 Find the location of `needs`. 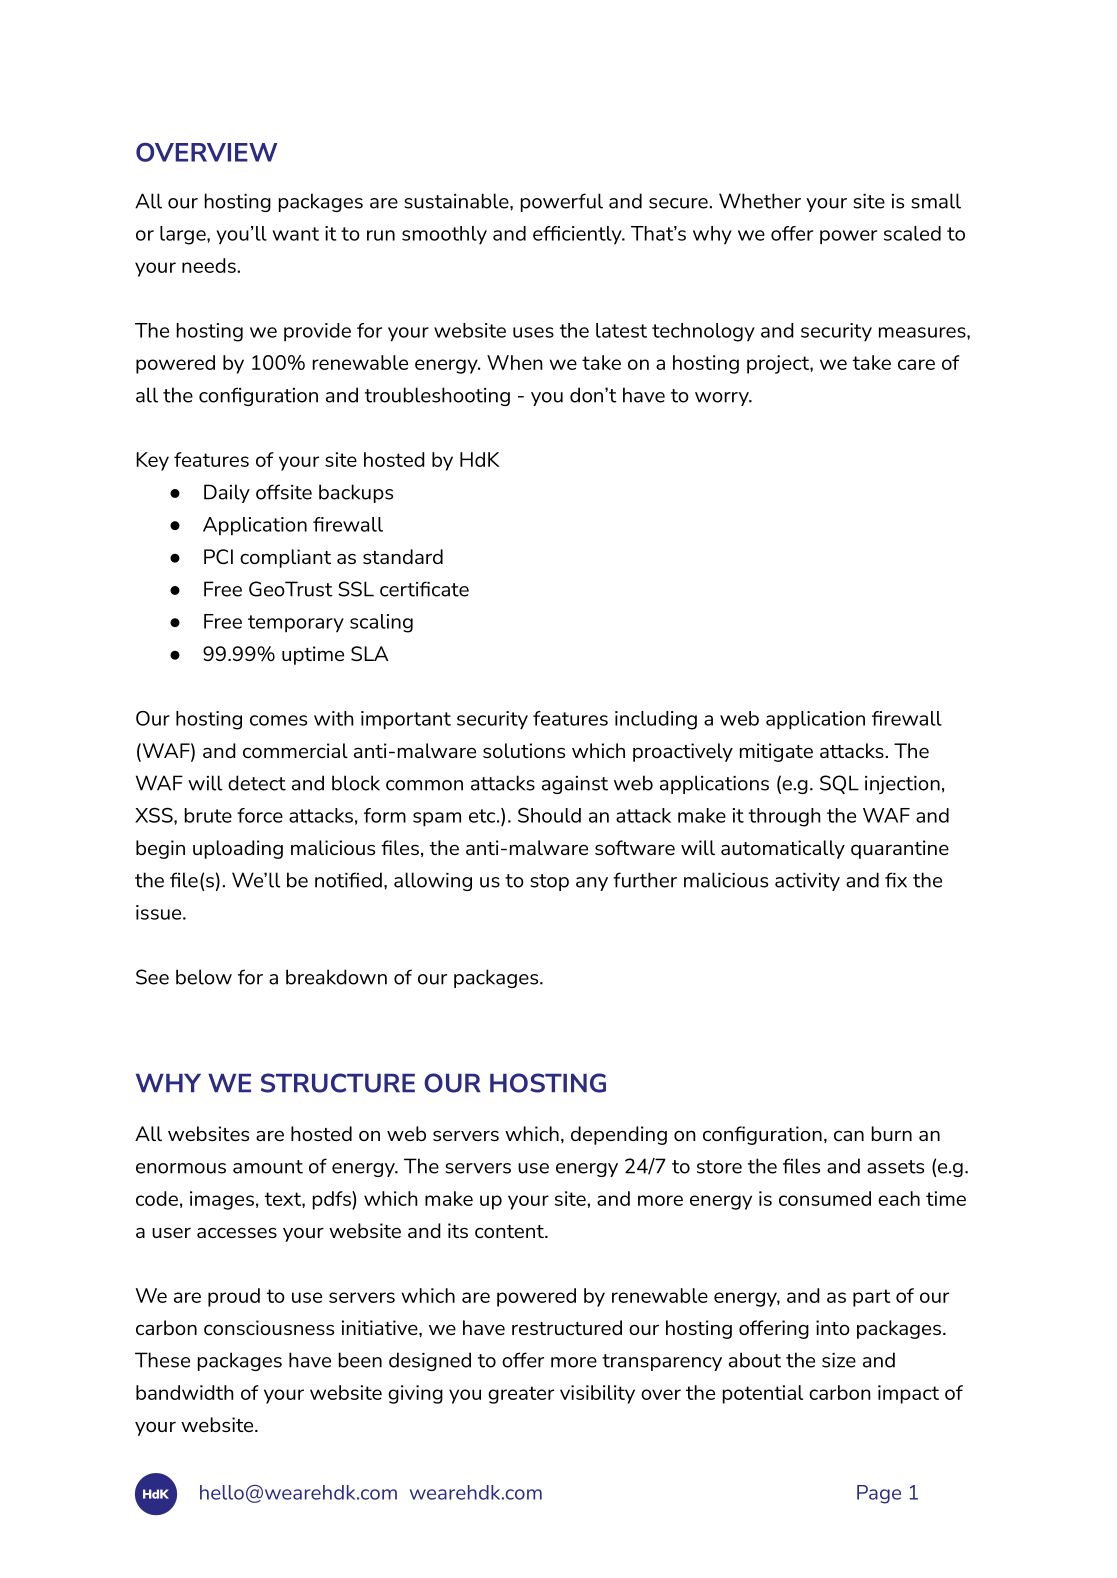

needs is located at coordinates (210, 265).
